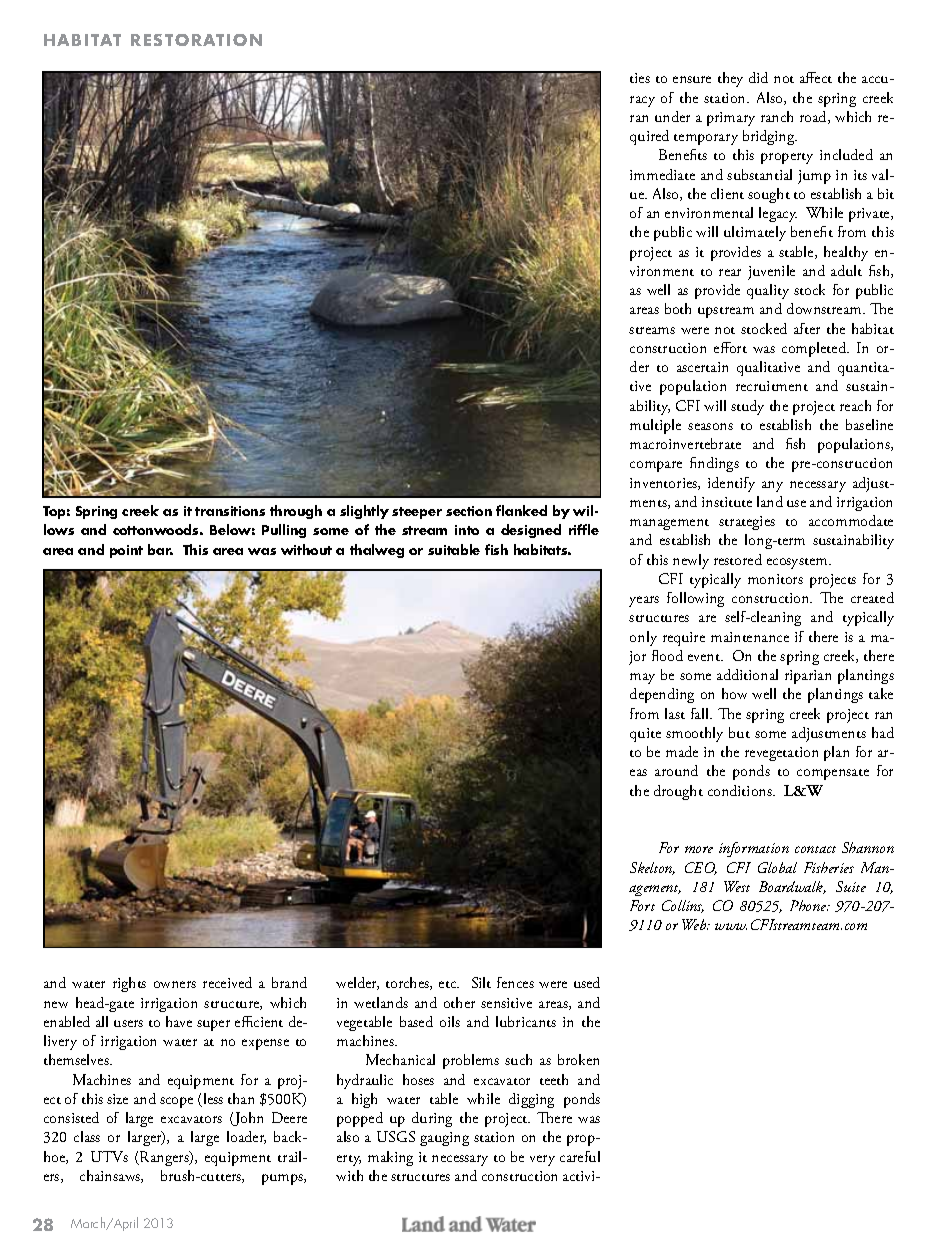 Image resolution: width=952 pixels, height=1256 pixels. I want to click on under, so click(672, 116).
